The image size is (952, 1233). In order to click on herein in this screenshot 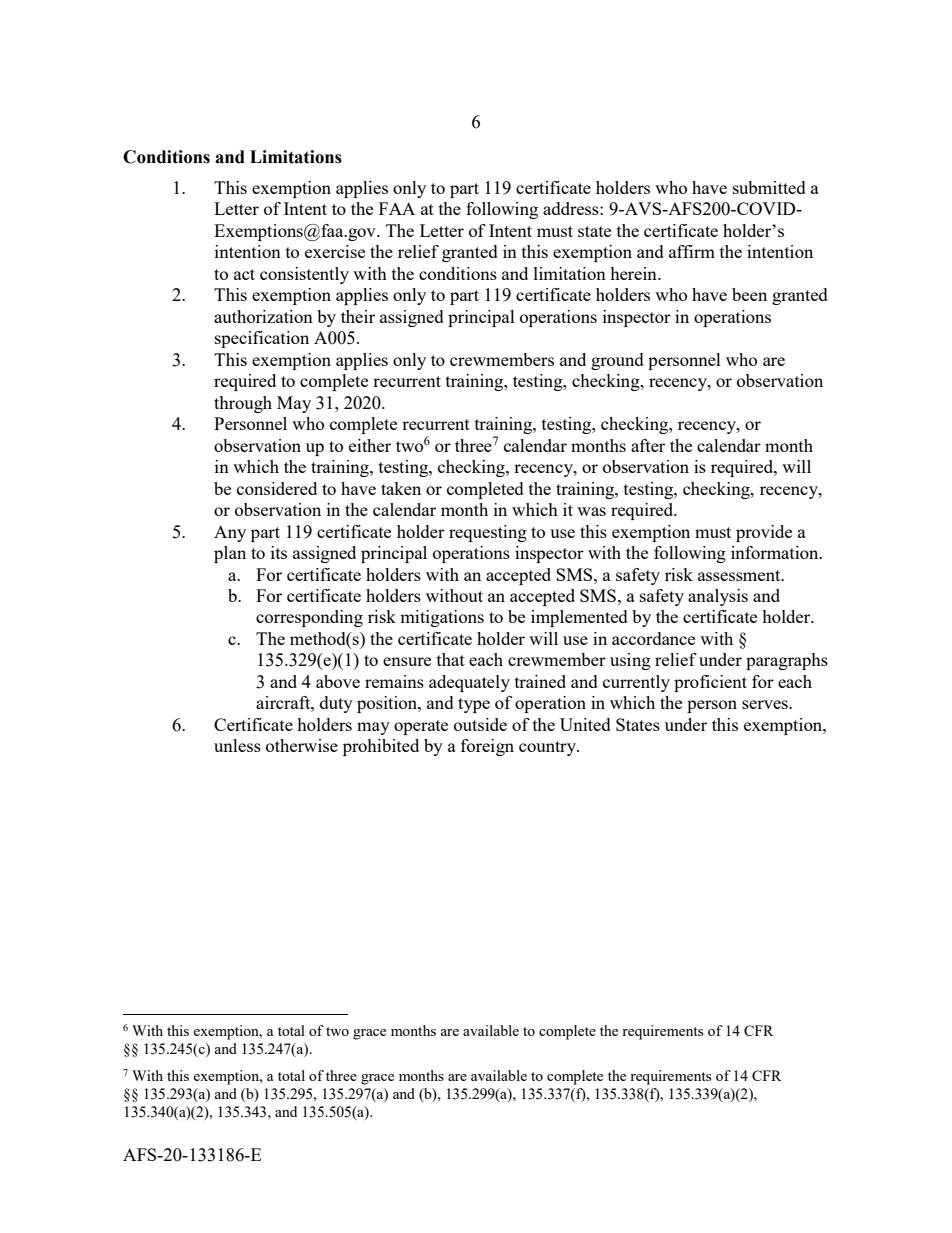, I will do `click(634, 273)`.
